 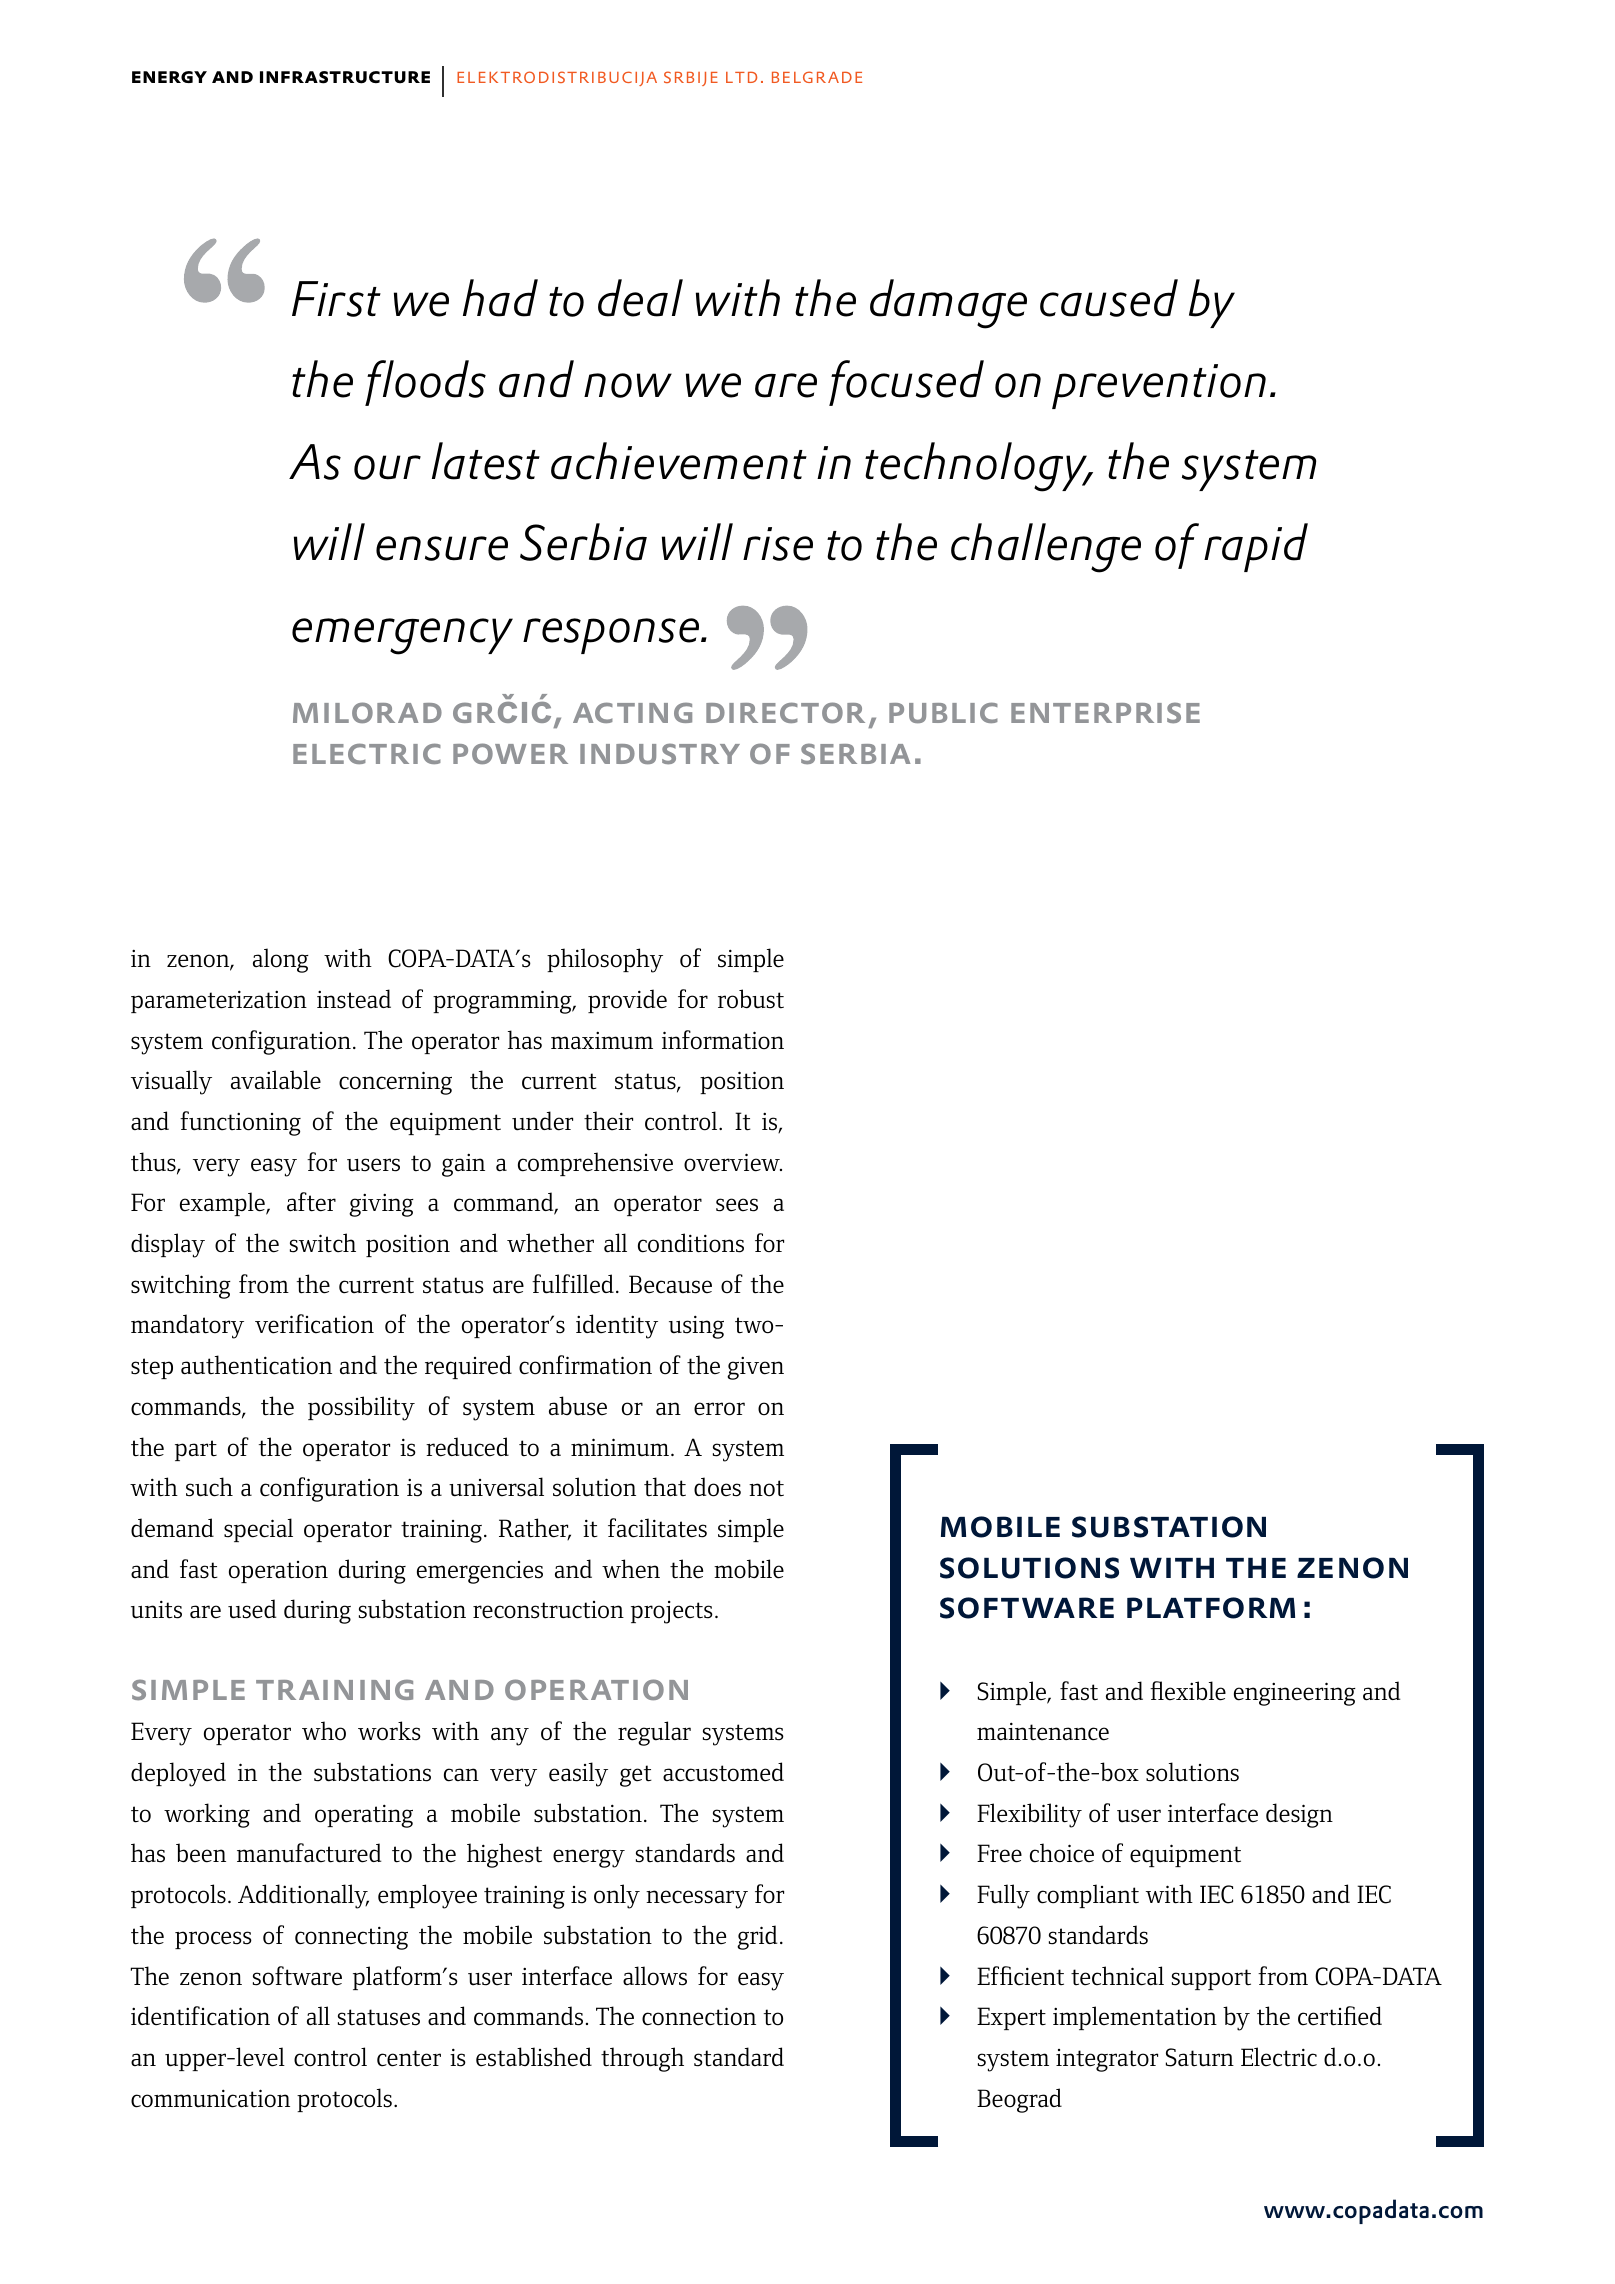 What do you see at coordinates (741, 77) in the screenshot?
I see `ltd` at bounding box center [741, 77].
